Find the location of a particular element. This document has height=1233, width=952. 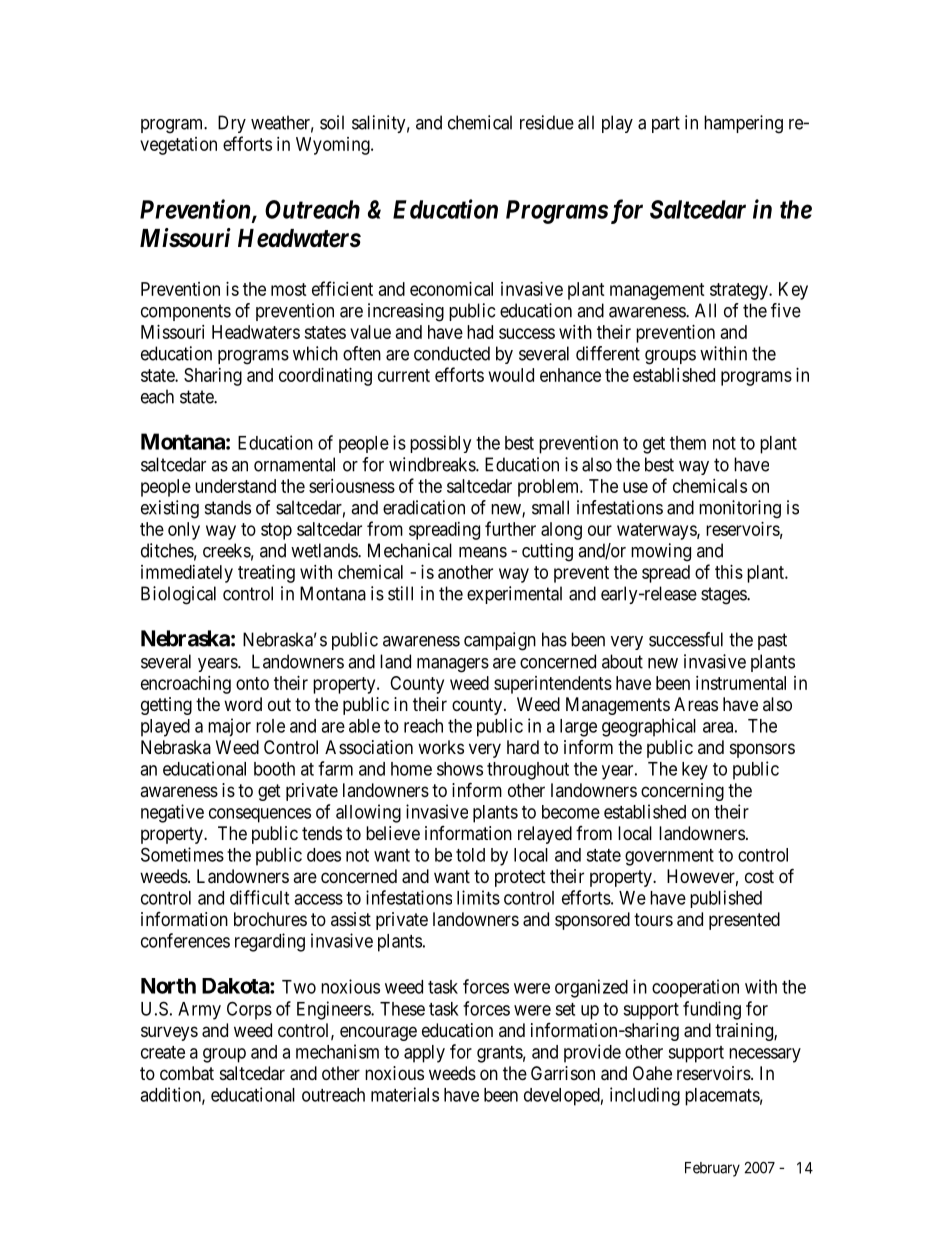

hampering is located at coordinates (743, 124).
